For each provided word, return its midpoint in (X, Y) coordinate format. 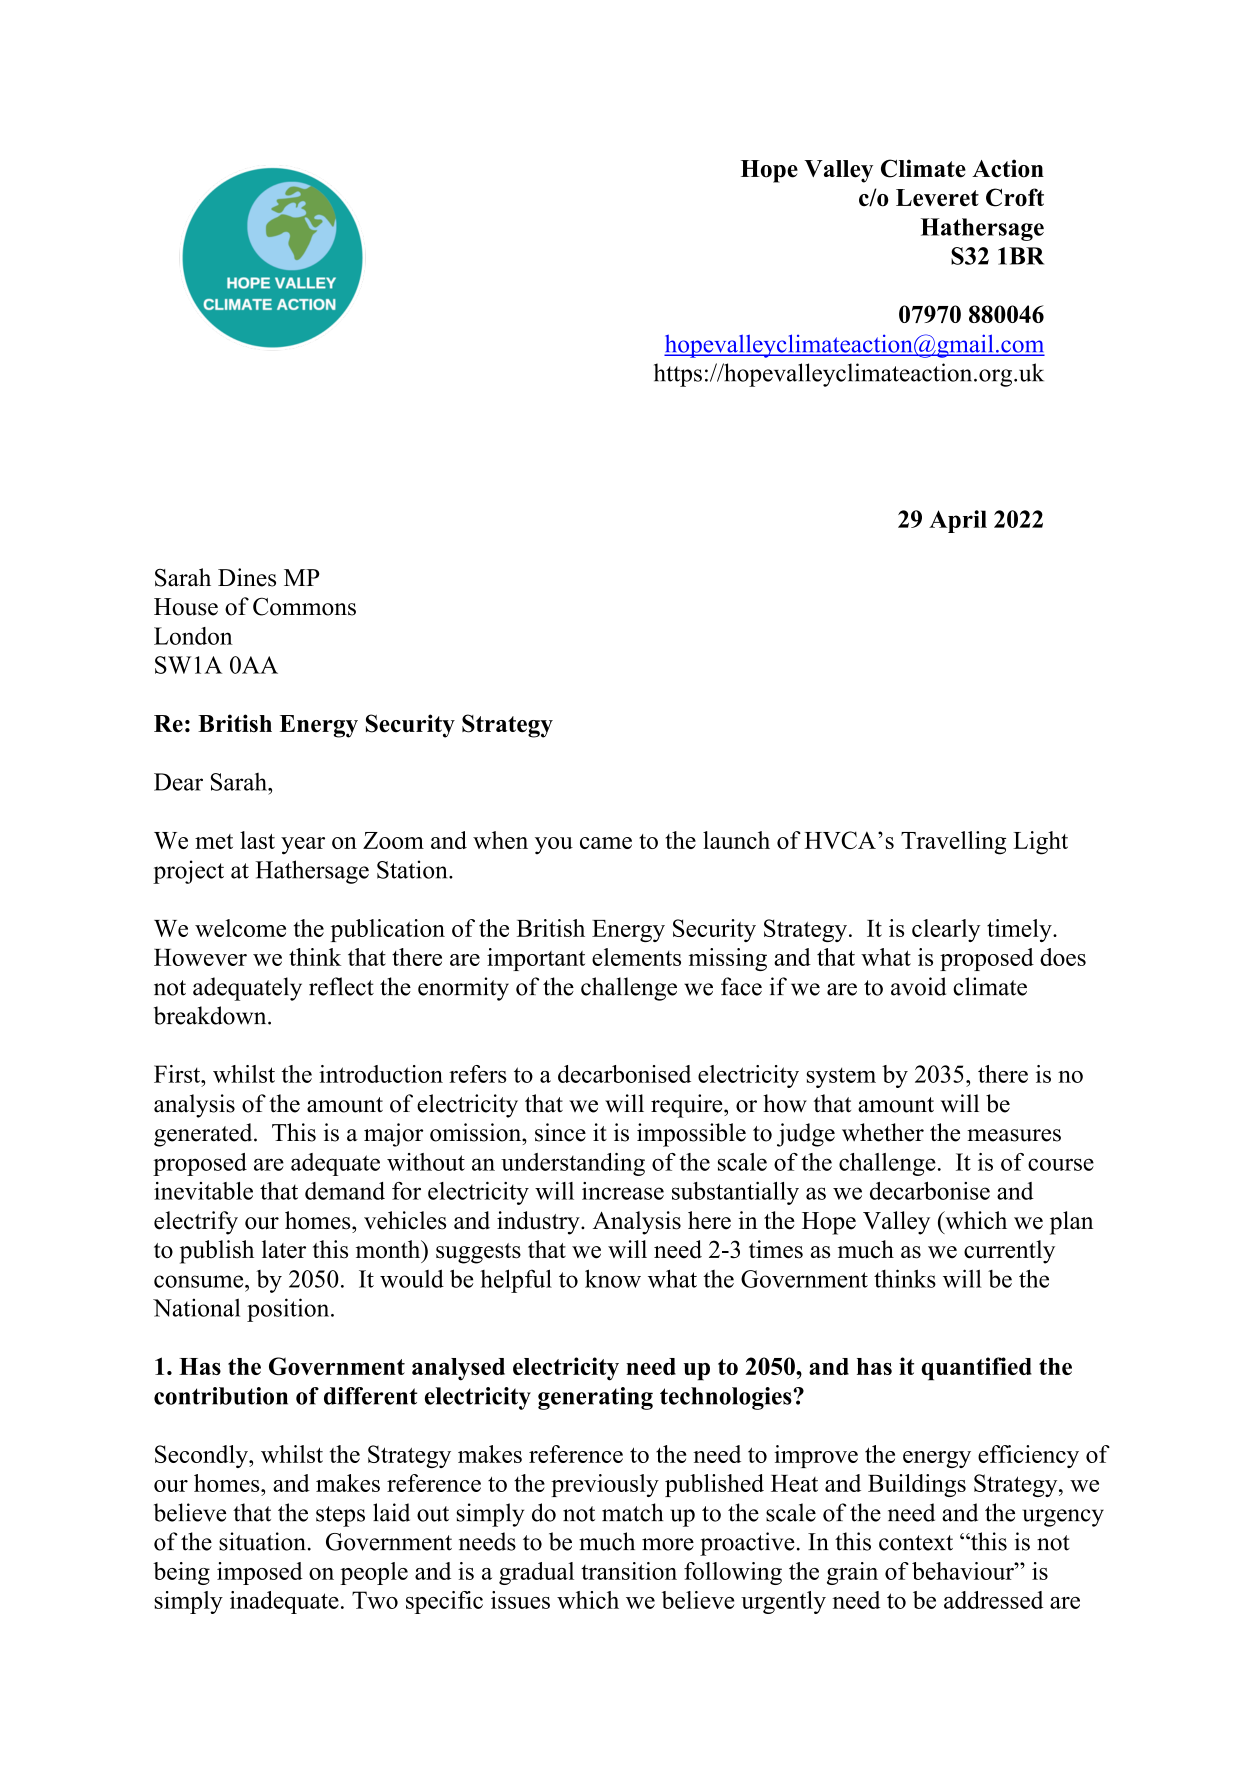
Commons (304, 606)
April (958, 521)
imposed (260, 1573)
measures (1014, 1135)
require (688, 1106)
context (916, 1543)
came (606, 843)
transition (629, 1571)
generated (204, 1135)
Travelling (953, 843)
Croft (1015, 197)
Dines (247, 577)
